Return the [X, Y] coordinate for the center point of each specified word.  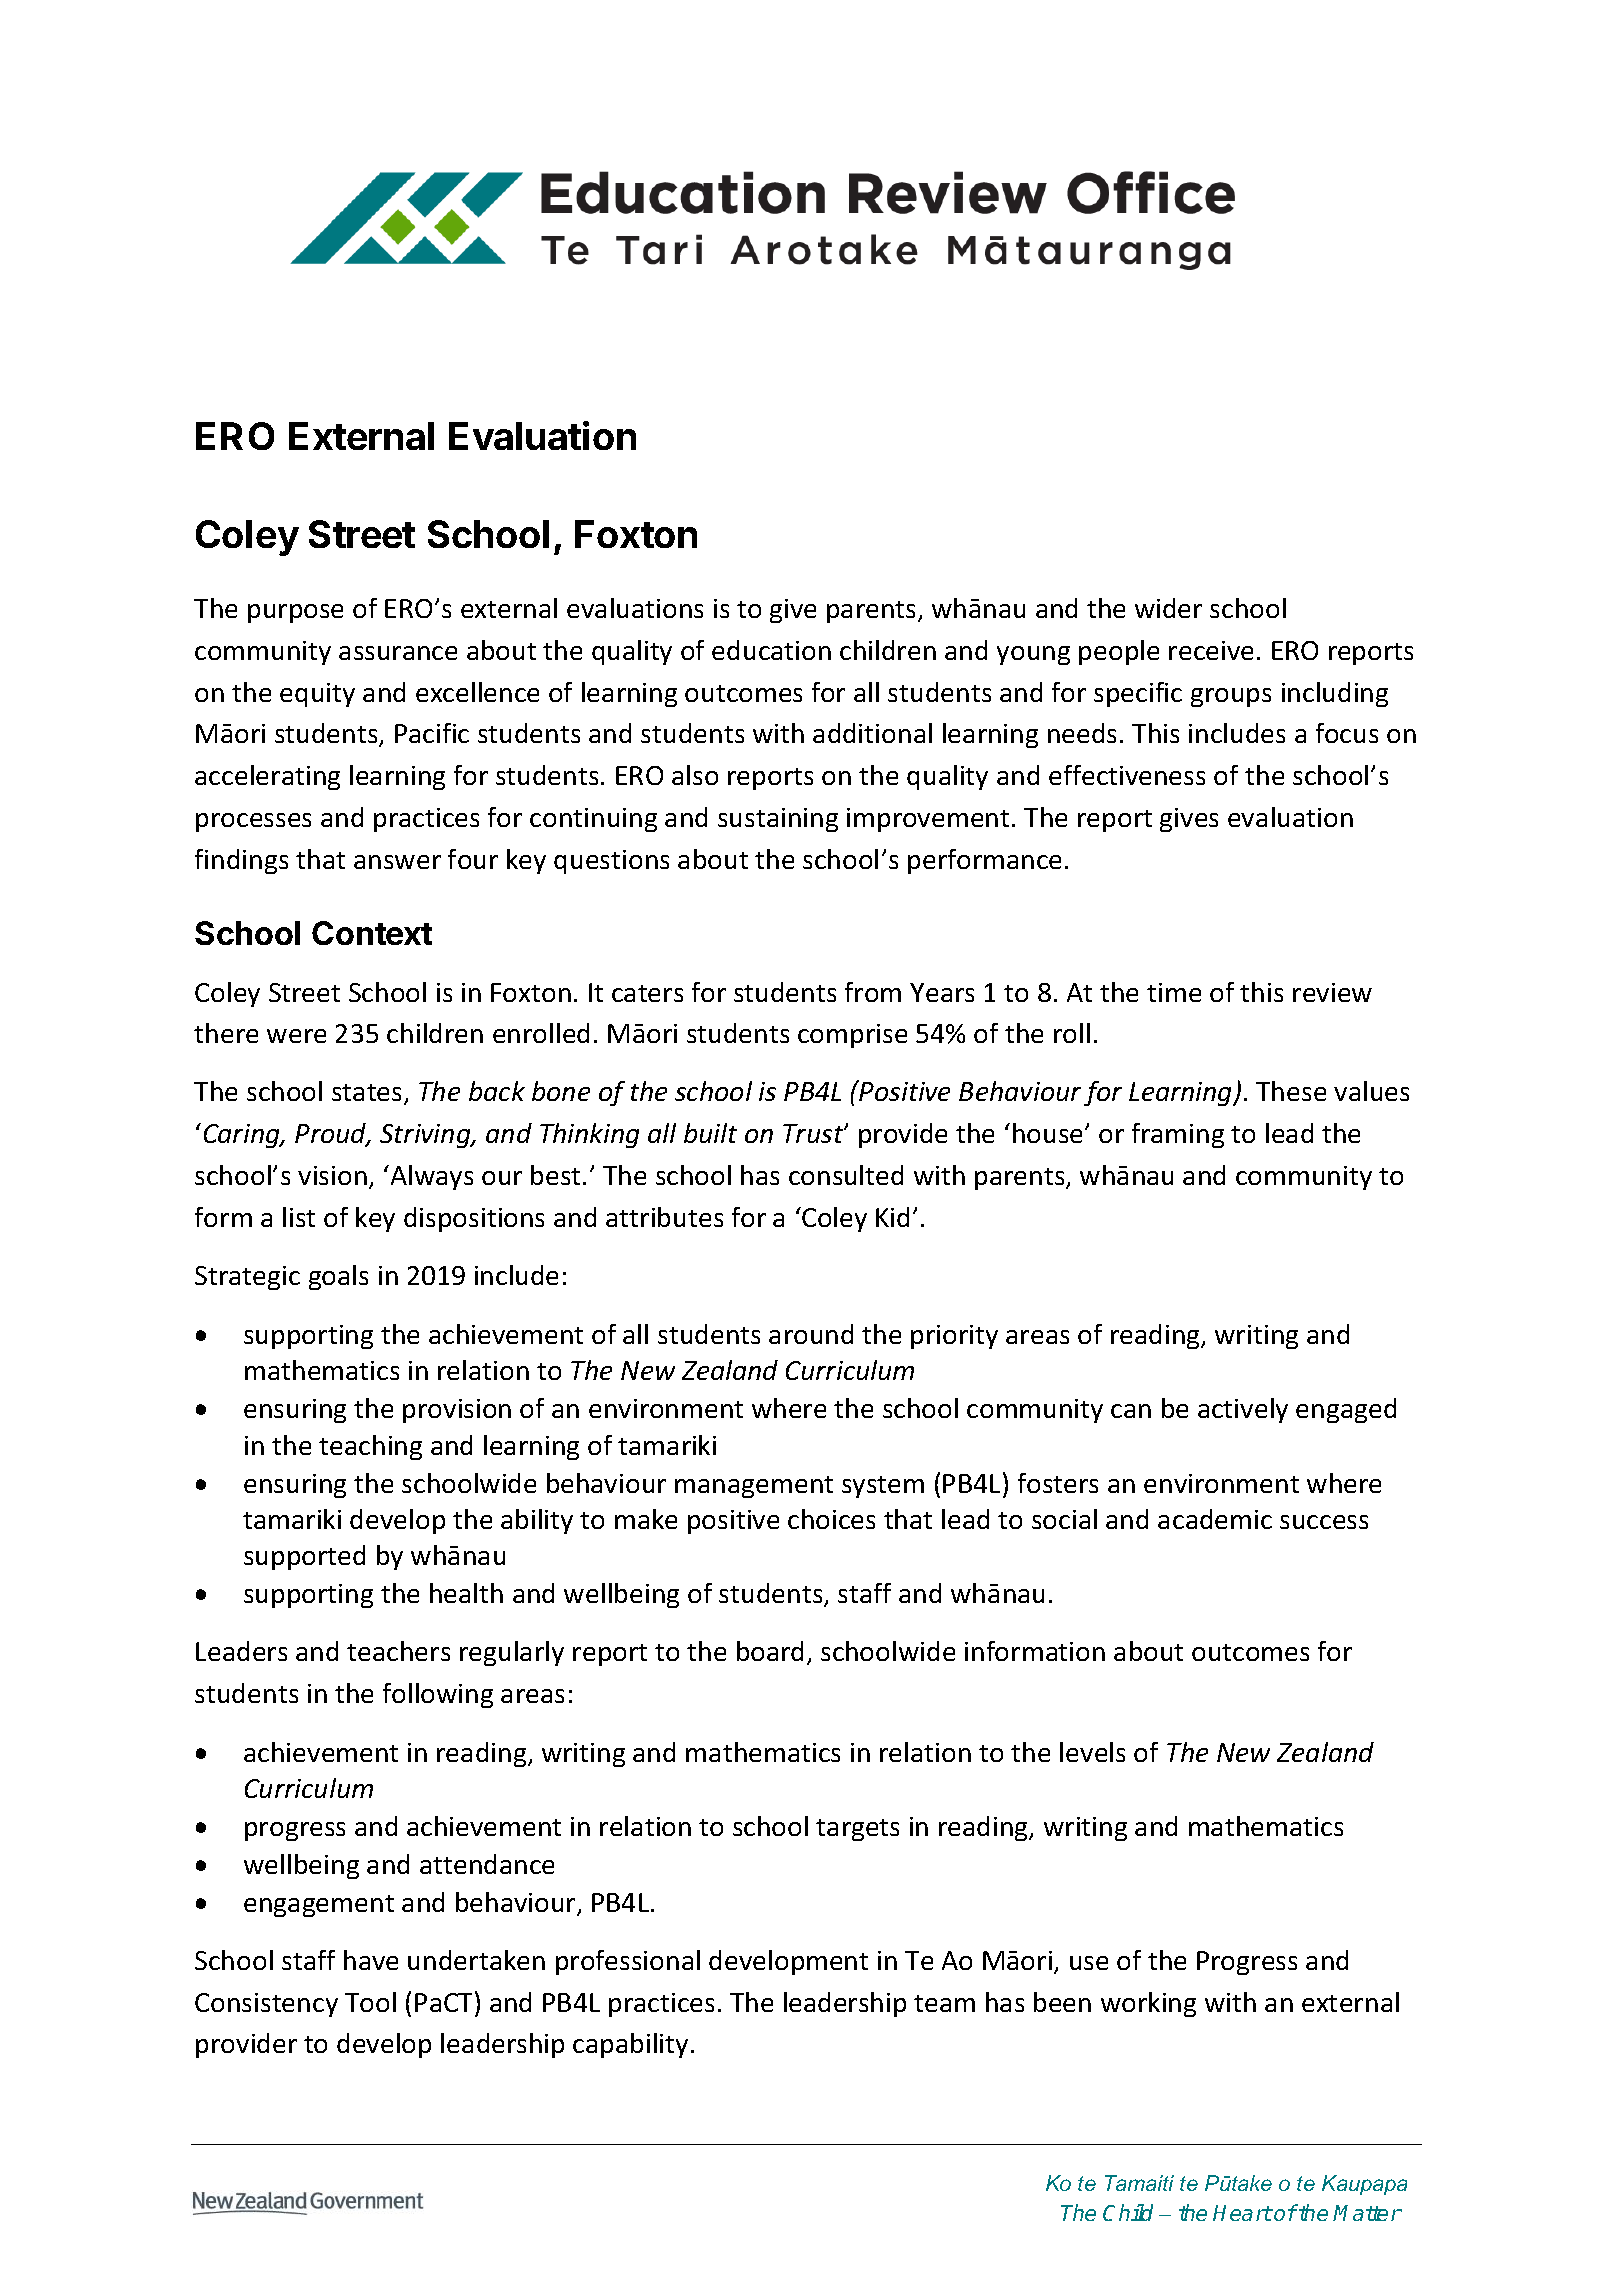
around [811, 1334]
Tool [370, 2002]
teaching [370, 1447]
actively [1243, 1410]
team [944, 2003]
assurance [398, 653]
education [771, 650]
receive [1211, 650]
